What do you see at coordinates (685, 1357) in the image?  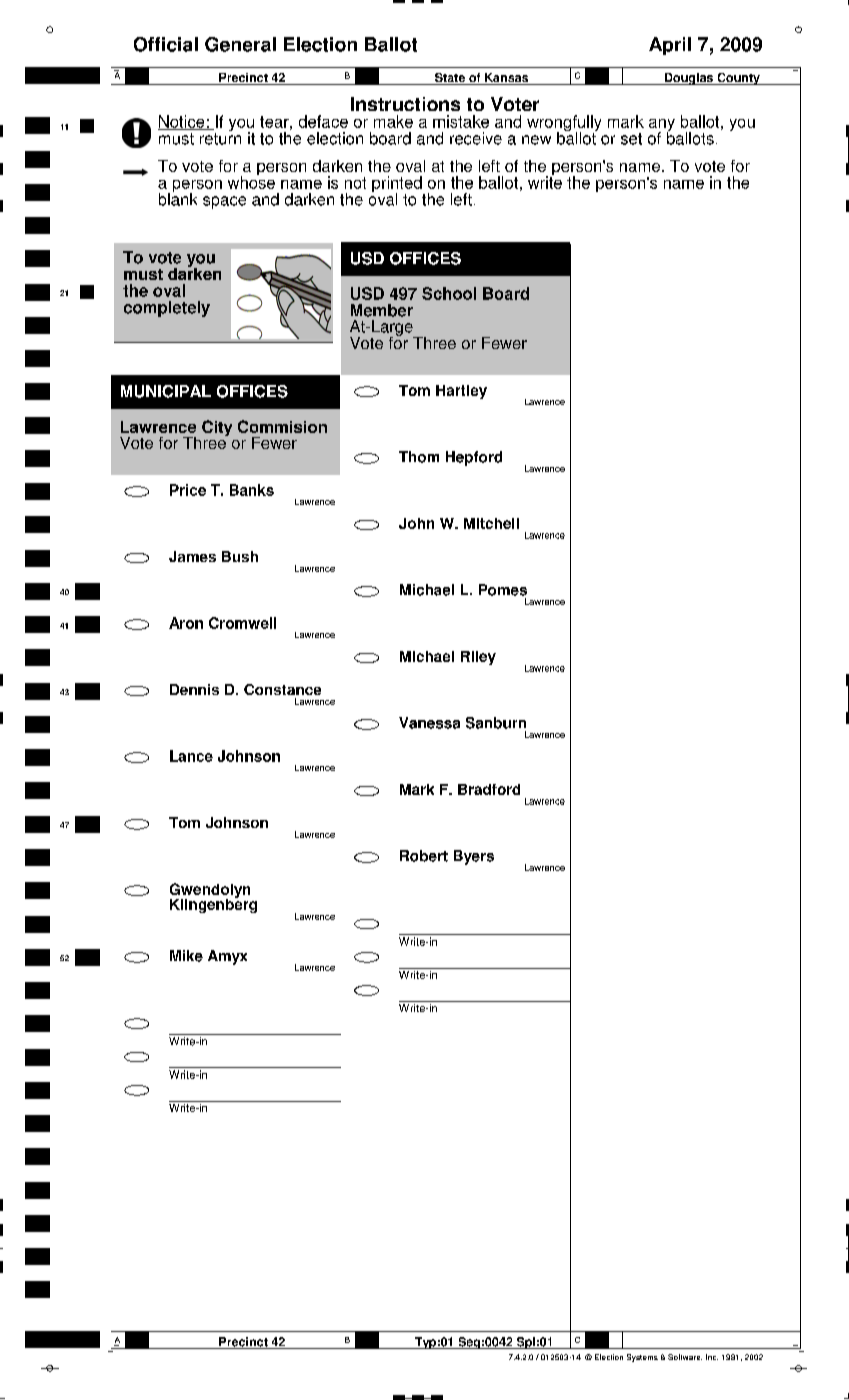 I see `Software` at bounding box center [685, 1357].
